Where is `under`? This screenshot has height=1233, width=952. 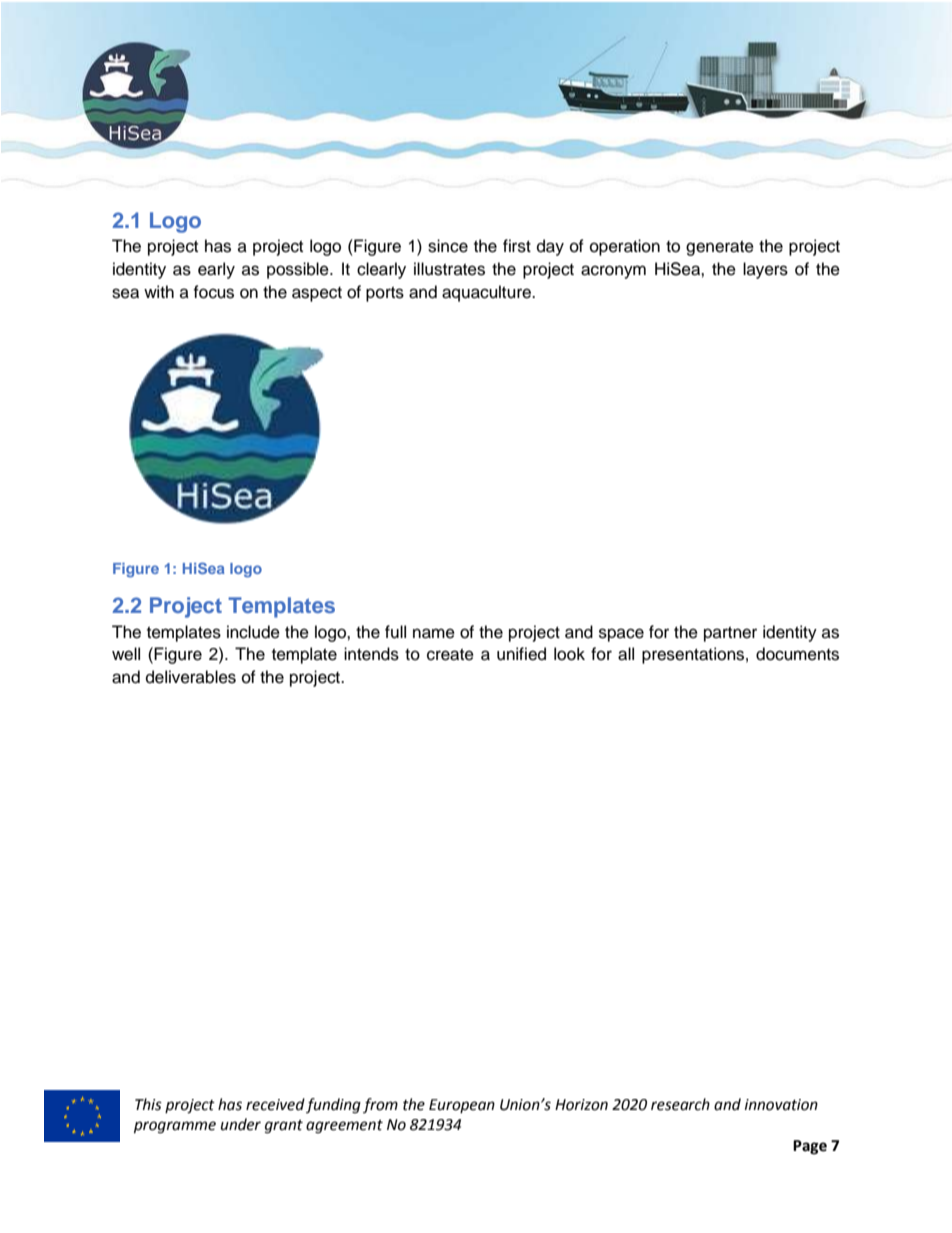 under is located at coordinates (241, 1124).
